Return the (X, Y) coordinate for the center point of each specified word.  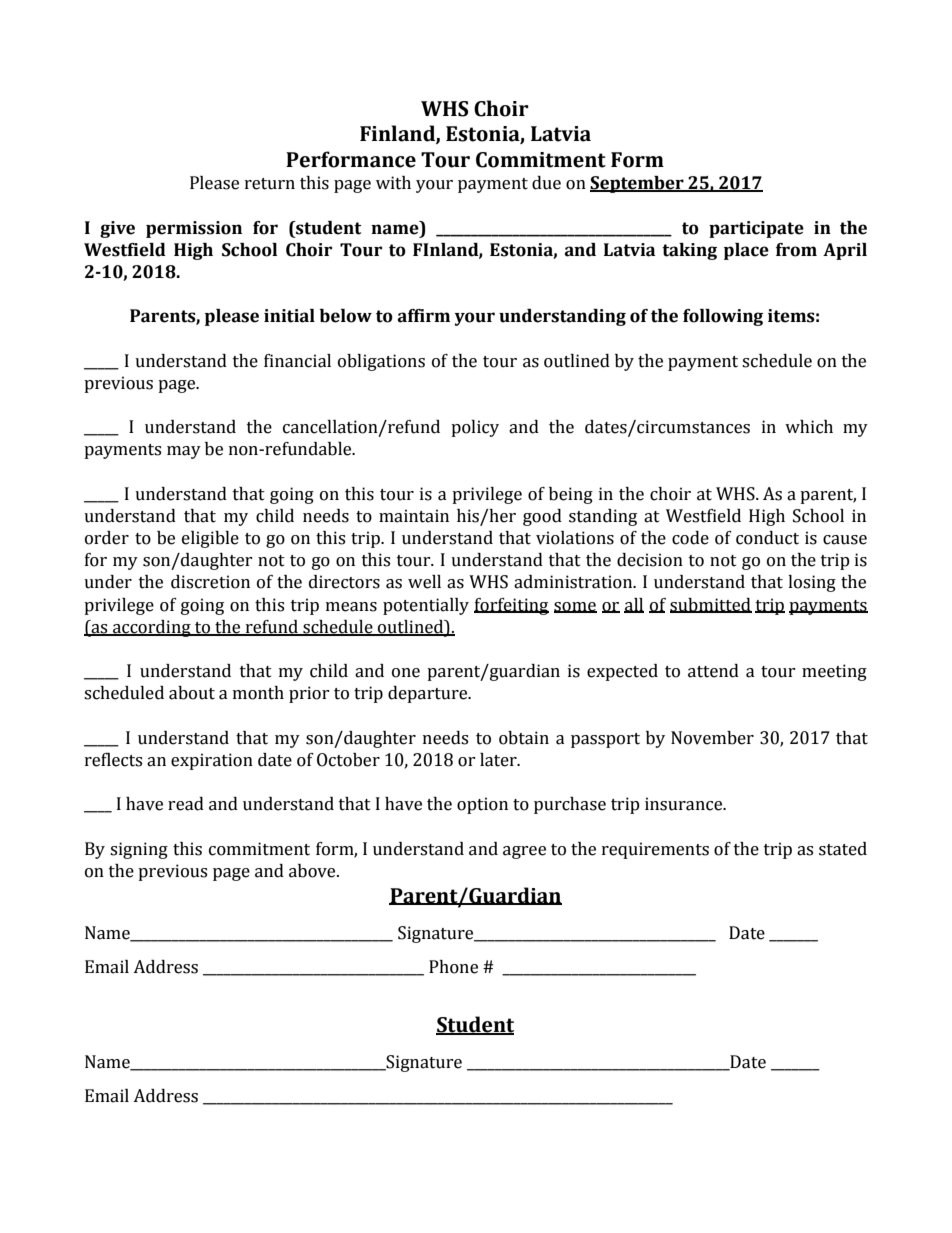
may (184, 452)
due (546, 183)
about (192, 693)
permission (194, 229)
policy (475, 428)
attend (713, 671)
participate (756, 229)
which (809, 427)
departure (429, 694)
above (313, 871)
